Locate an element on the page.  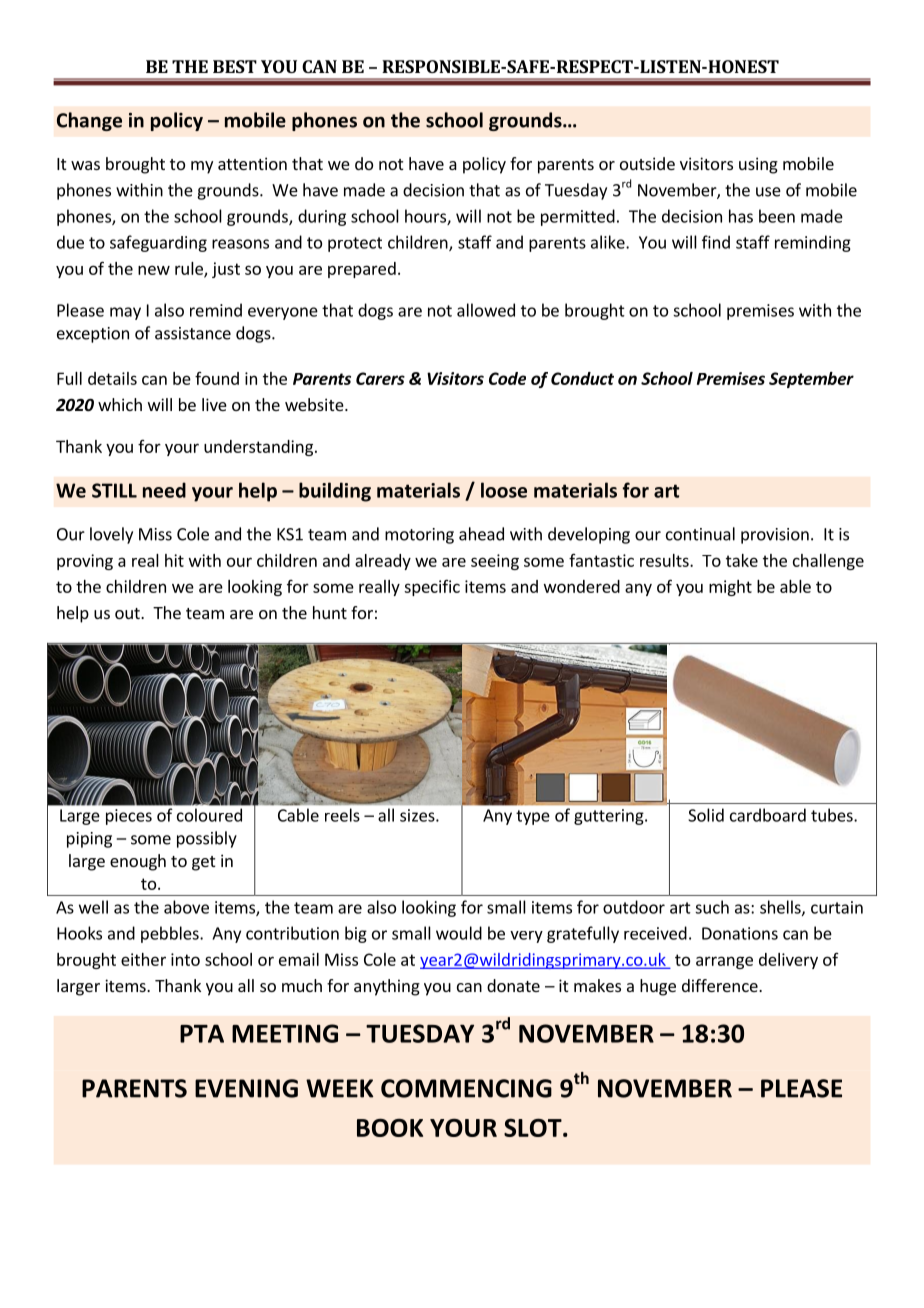
cardboard is located at coordinates (768, 815).
